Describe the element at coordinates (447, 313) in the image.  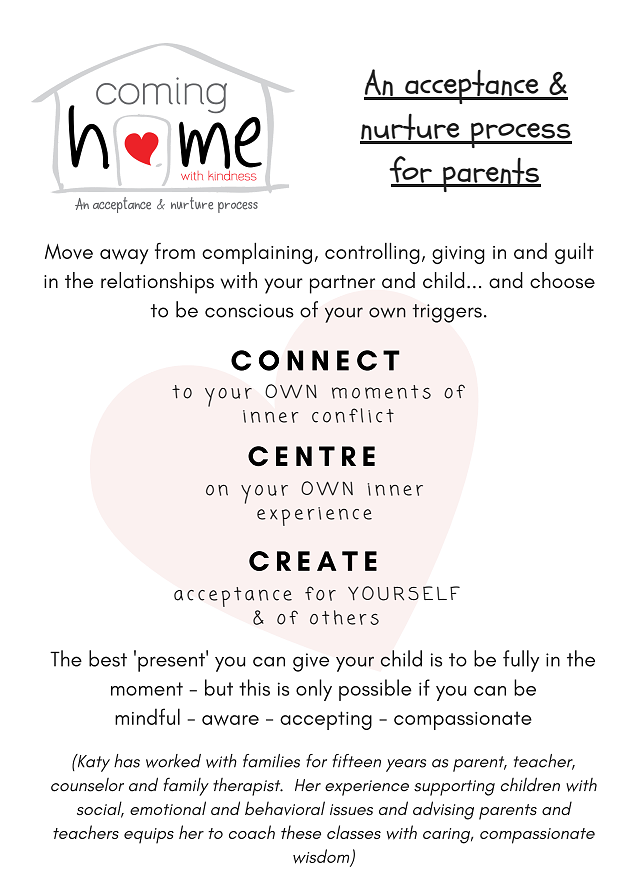
I see `triggers` at that location.
